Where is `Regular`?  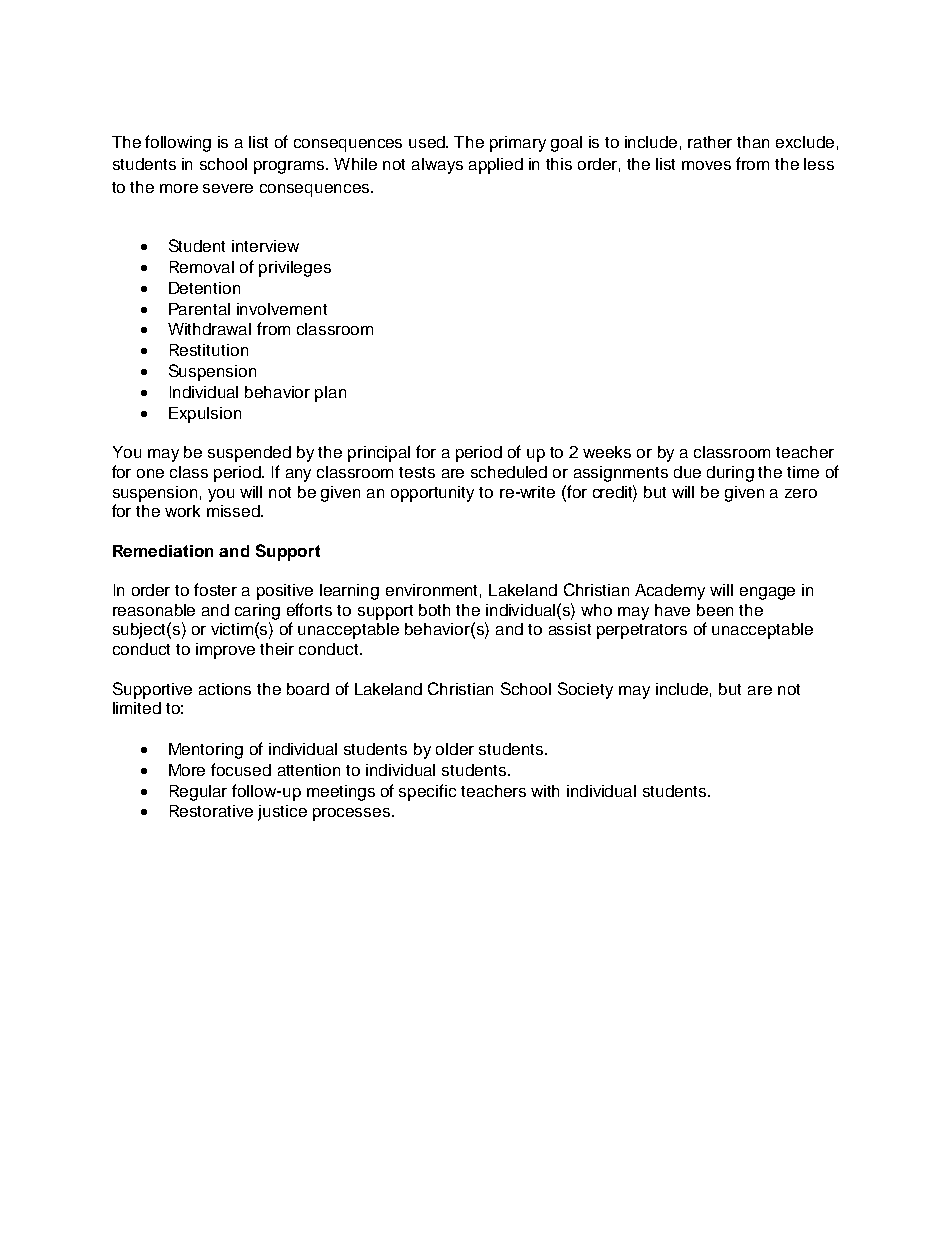 Regular is located at coordinates (198, 793).
